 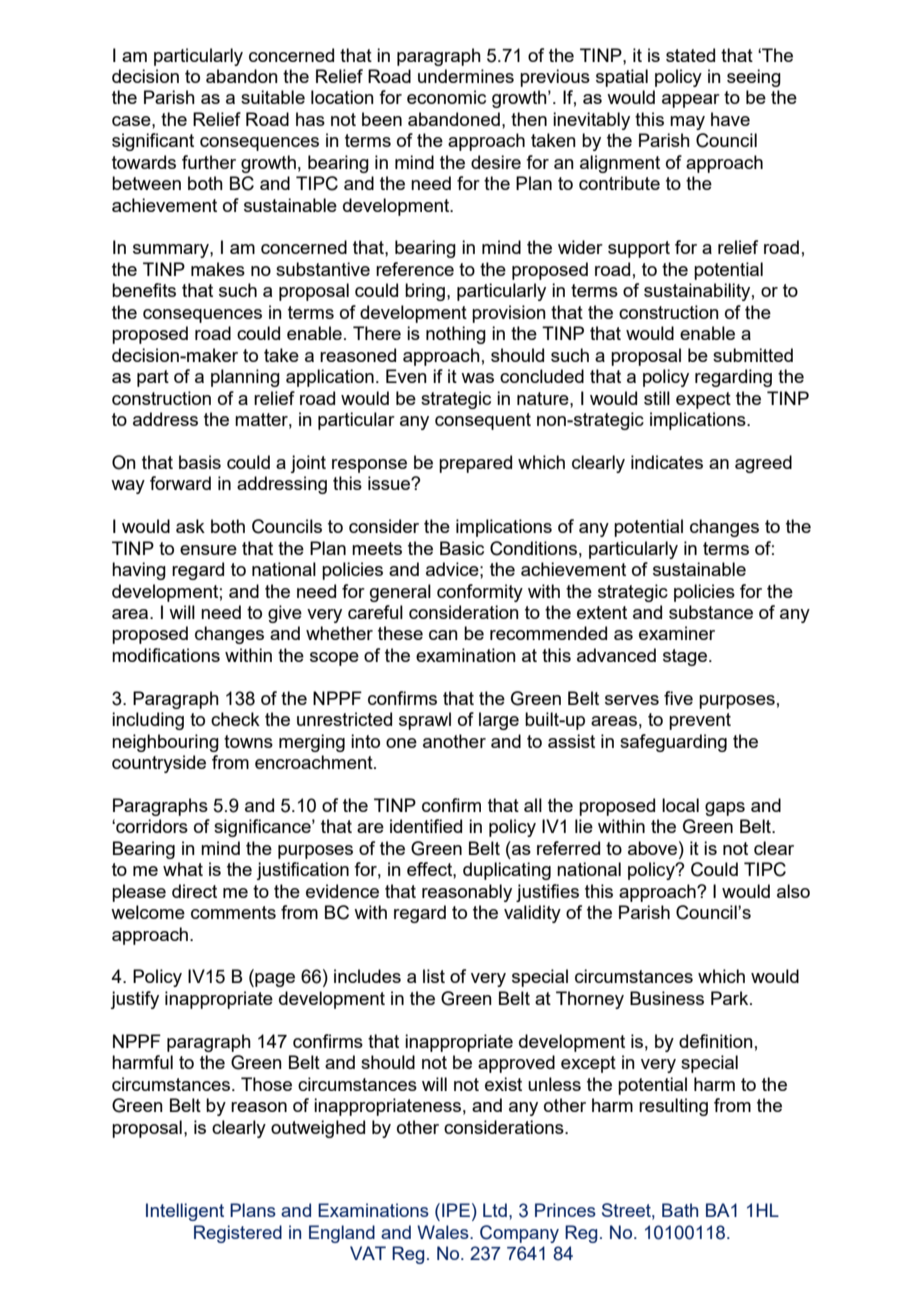 I want to click on prepared, so click(x=475, y=464).
